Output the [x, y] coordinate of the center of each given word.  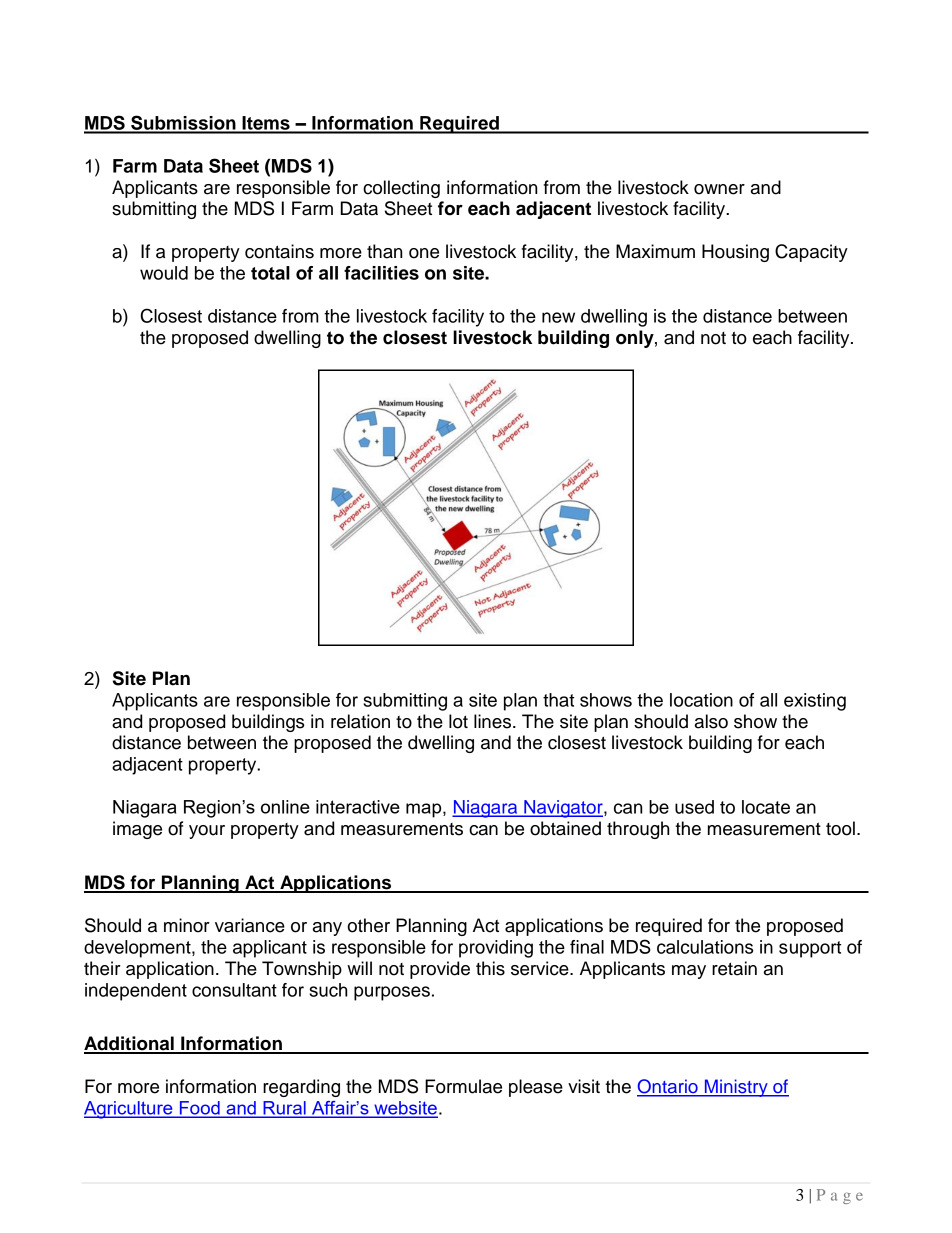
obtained [565, 828]
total [270, 273]
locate [766, 807]
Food [199, 1109]
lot [458, 721]
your [207, 832]
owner [719, 189]
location [701, 700]
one [424, 253]
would [164, 273]
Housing [735, 253]
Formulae [463, 1086]
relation [360, 721]
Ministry [736, 1088]
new [558, 317]
